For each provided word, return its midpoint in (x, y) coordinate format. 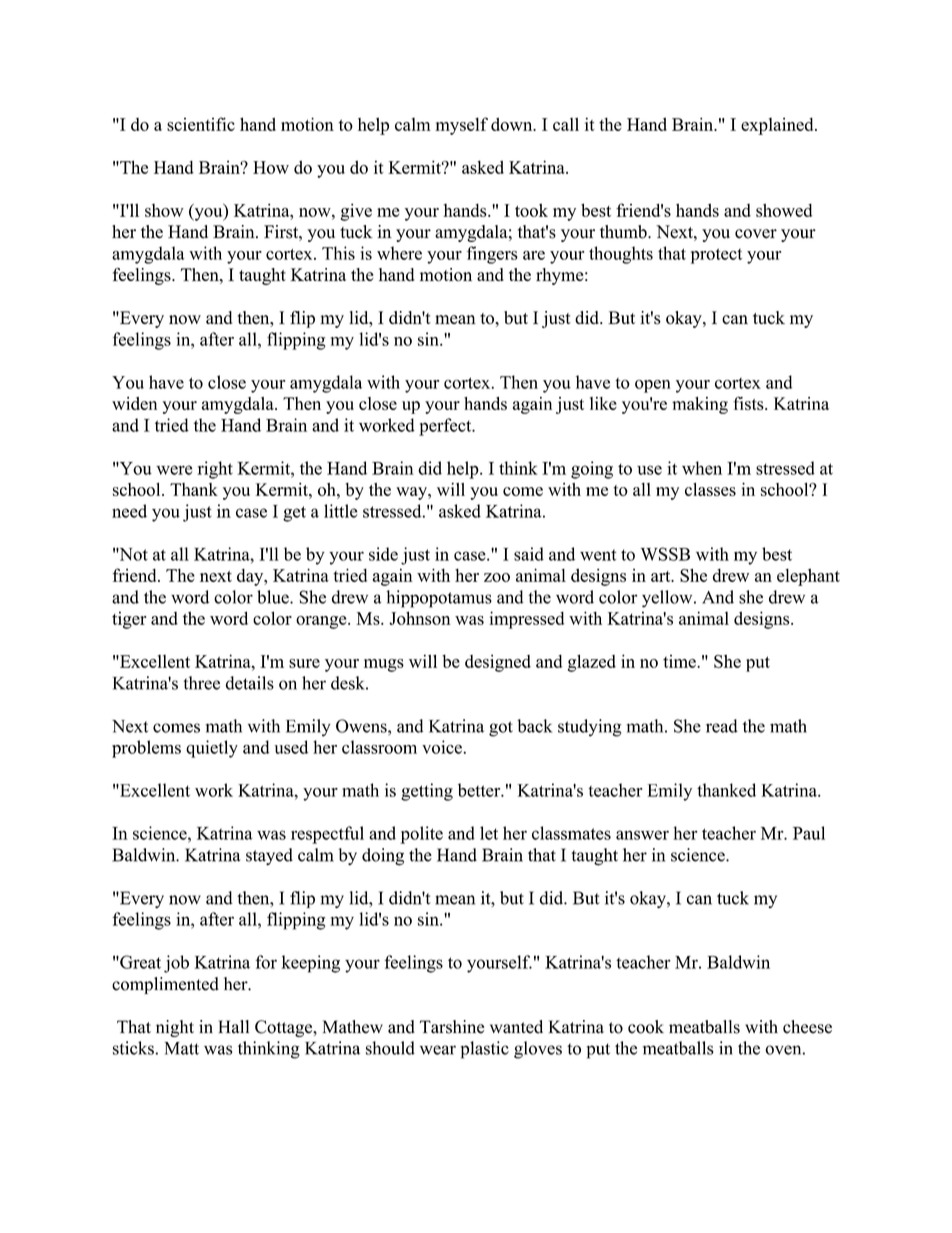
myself (461, 126)
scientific (201, 124)
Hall (233, 1026)
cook (646, 1027)
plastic (485, 1050)
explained (778, 126)
